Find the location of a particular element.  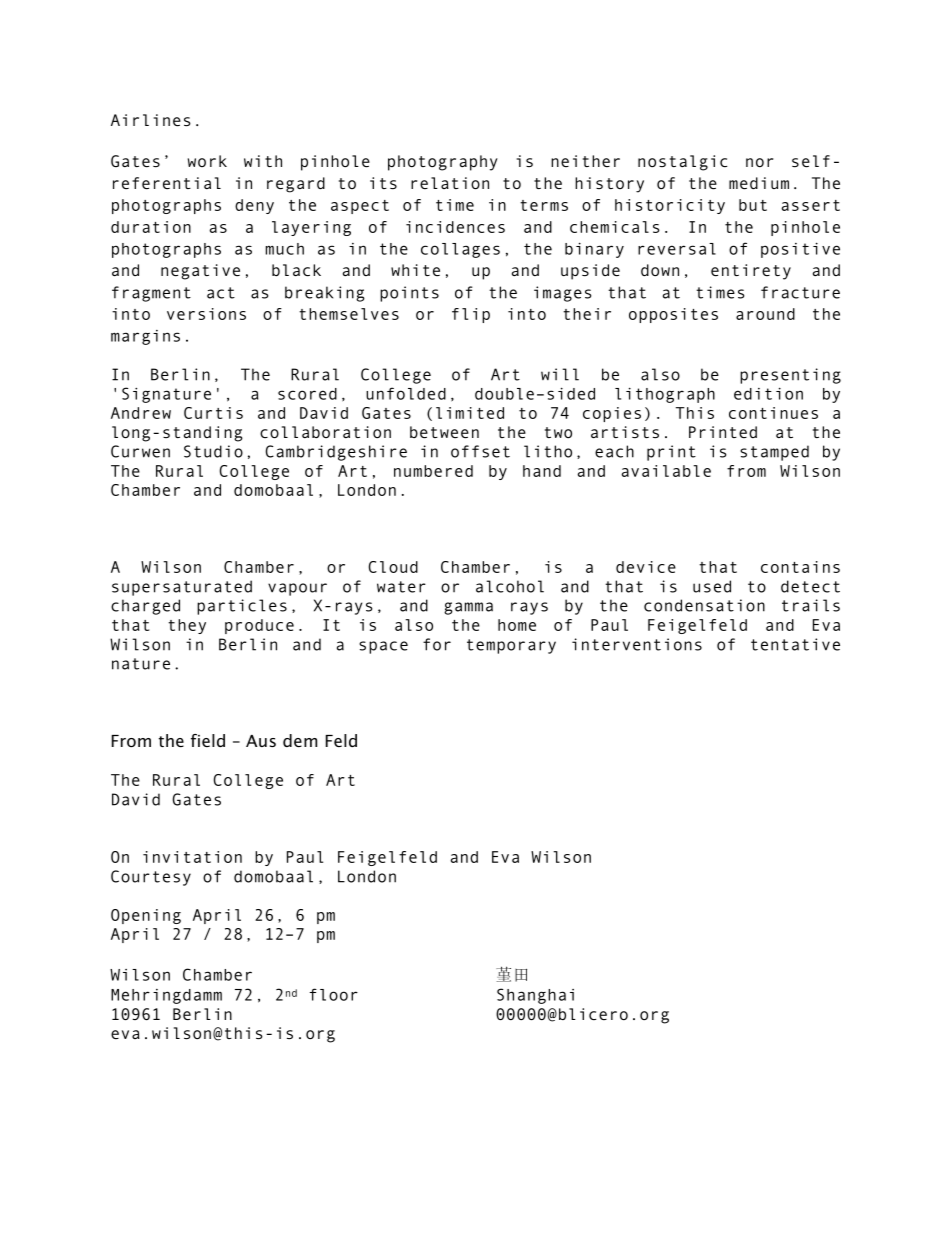

floor is located at coordinates (334, 994).
